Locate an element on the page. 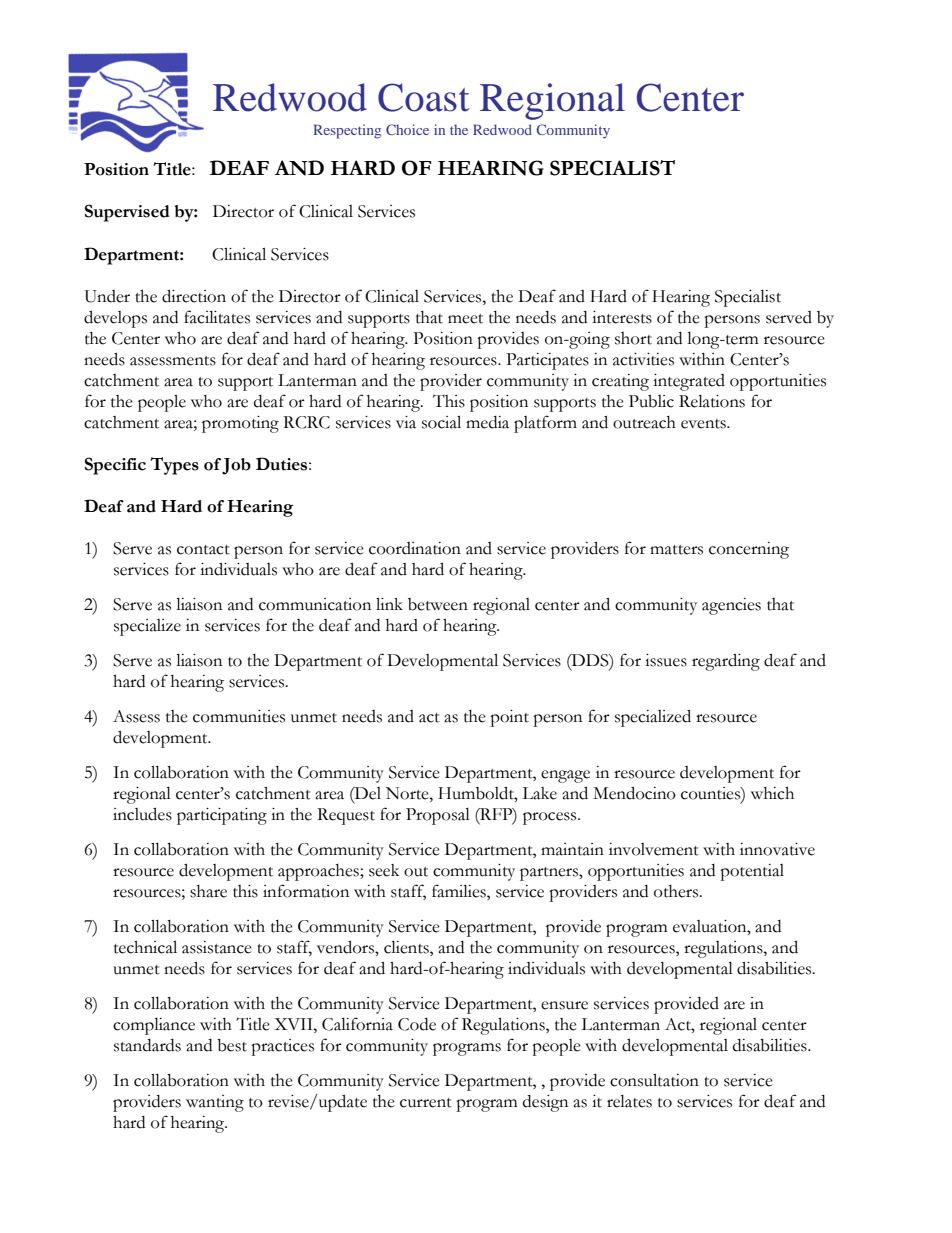 The height and width of the page is (1233, 952). wanting is located at coordinates (215, 1103).
